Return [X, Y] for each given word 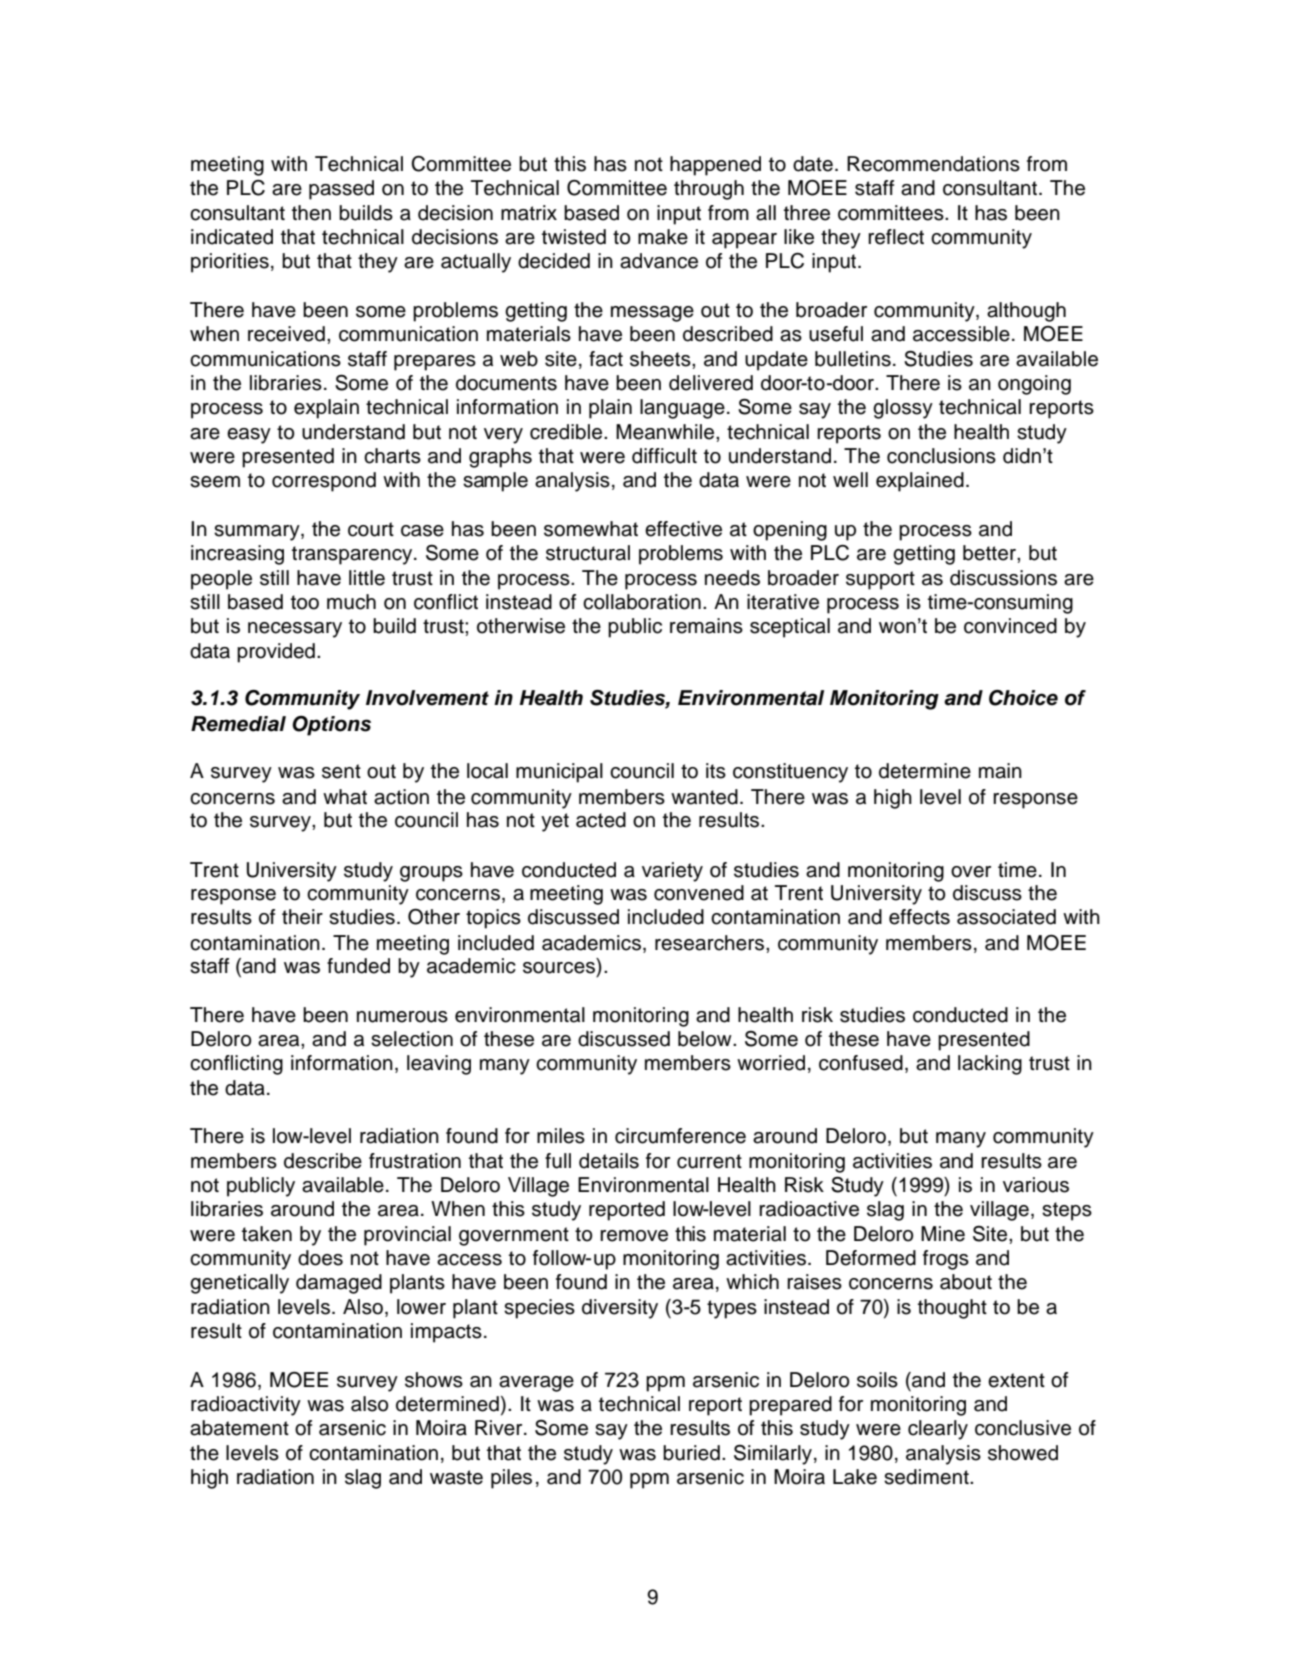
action [401, 797]
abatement [239, 1428]
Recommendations [933, 164]
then [311, 213]
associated [1006, 917]
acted [601, 820]
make [663, 237]
